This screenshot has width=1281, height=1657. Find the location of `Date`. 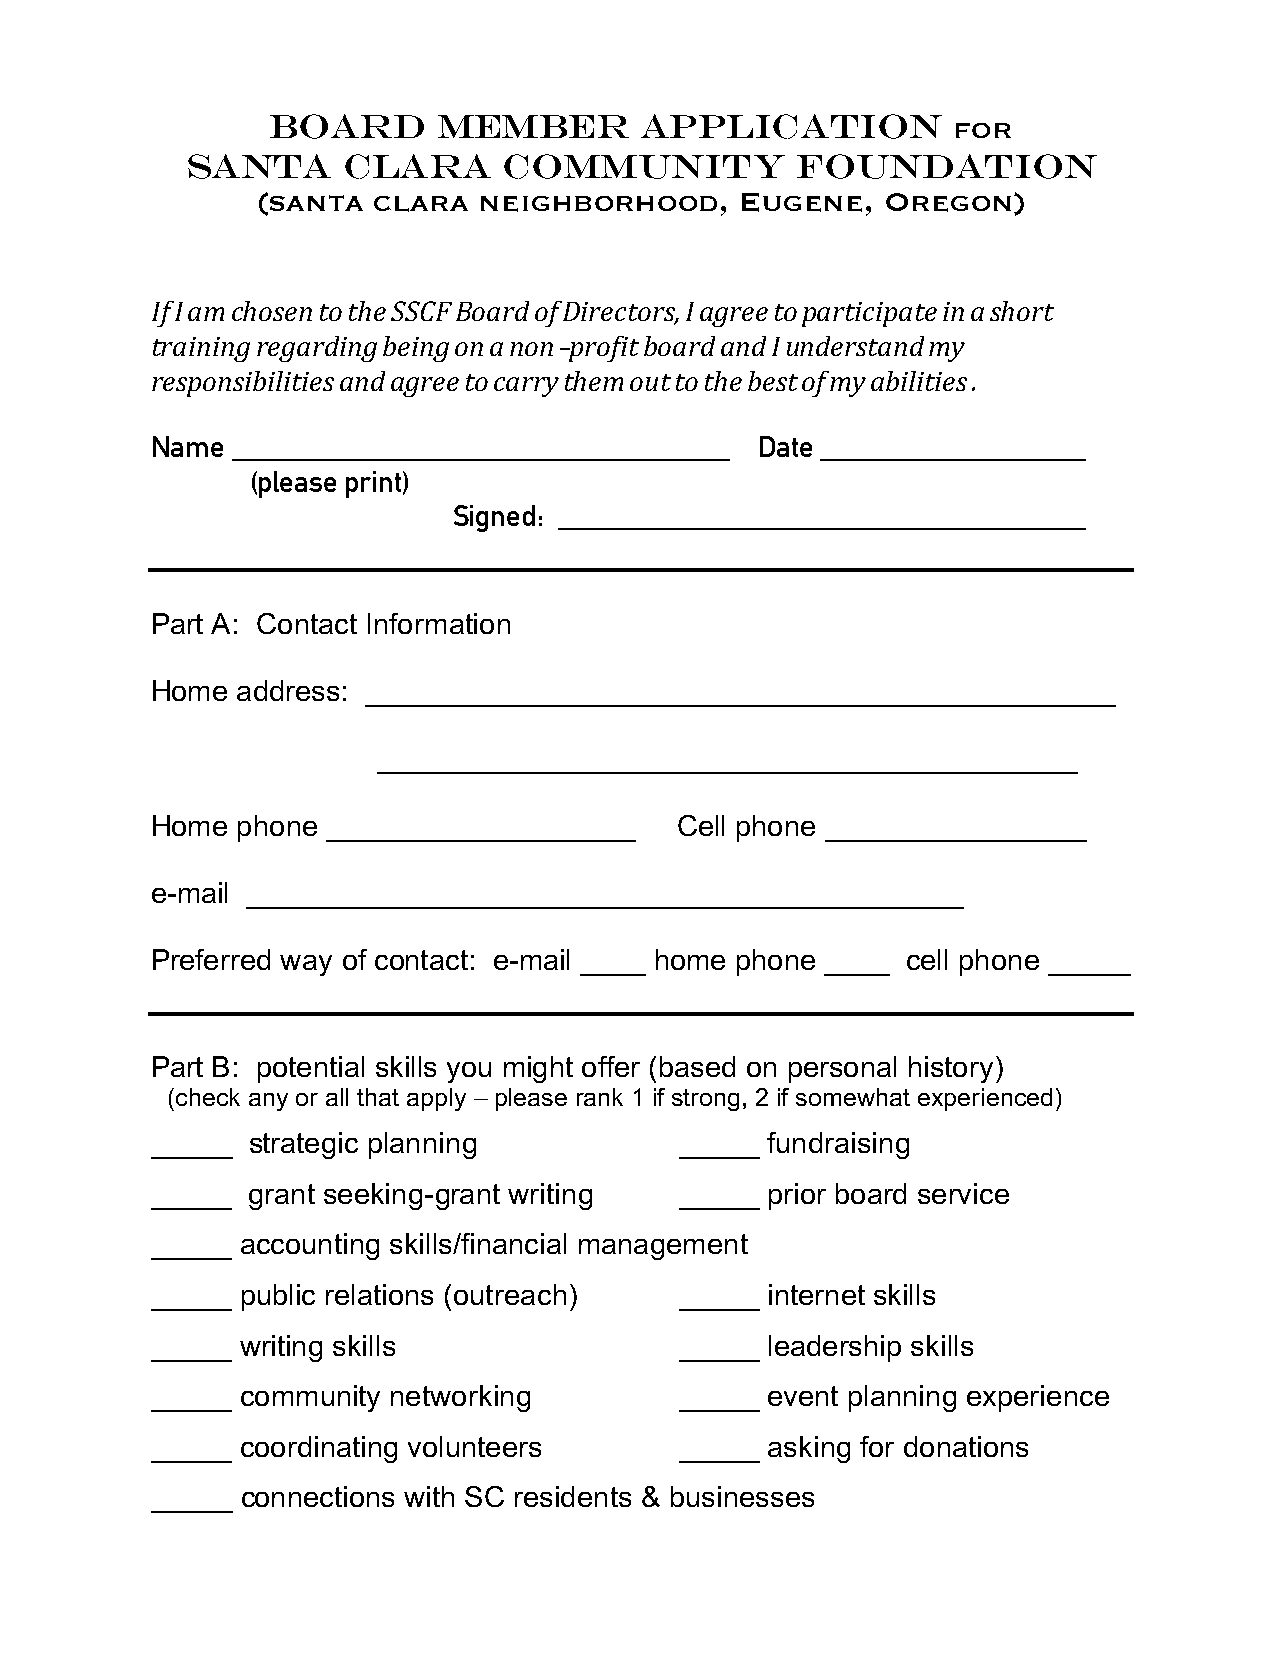

Date is located at coordinates (786, 446).
